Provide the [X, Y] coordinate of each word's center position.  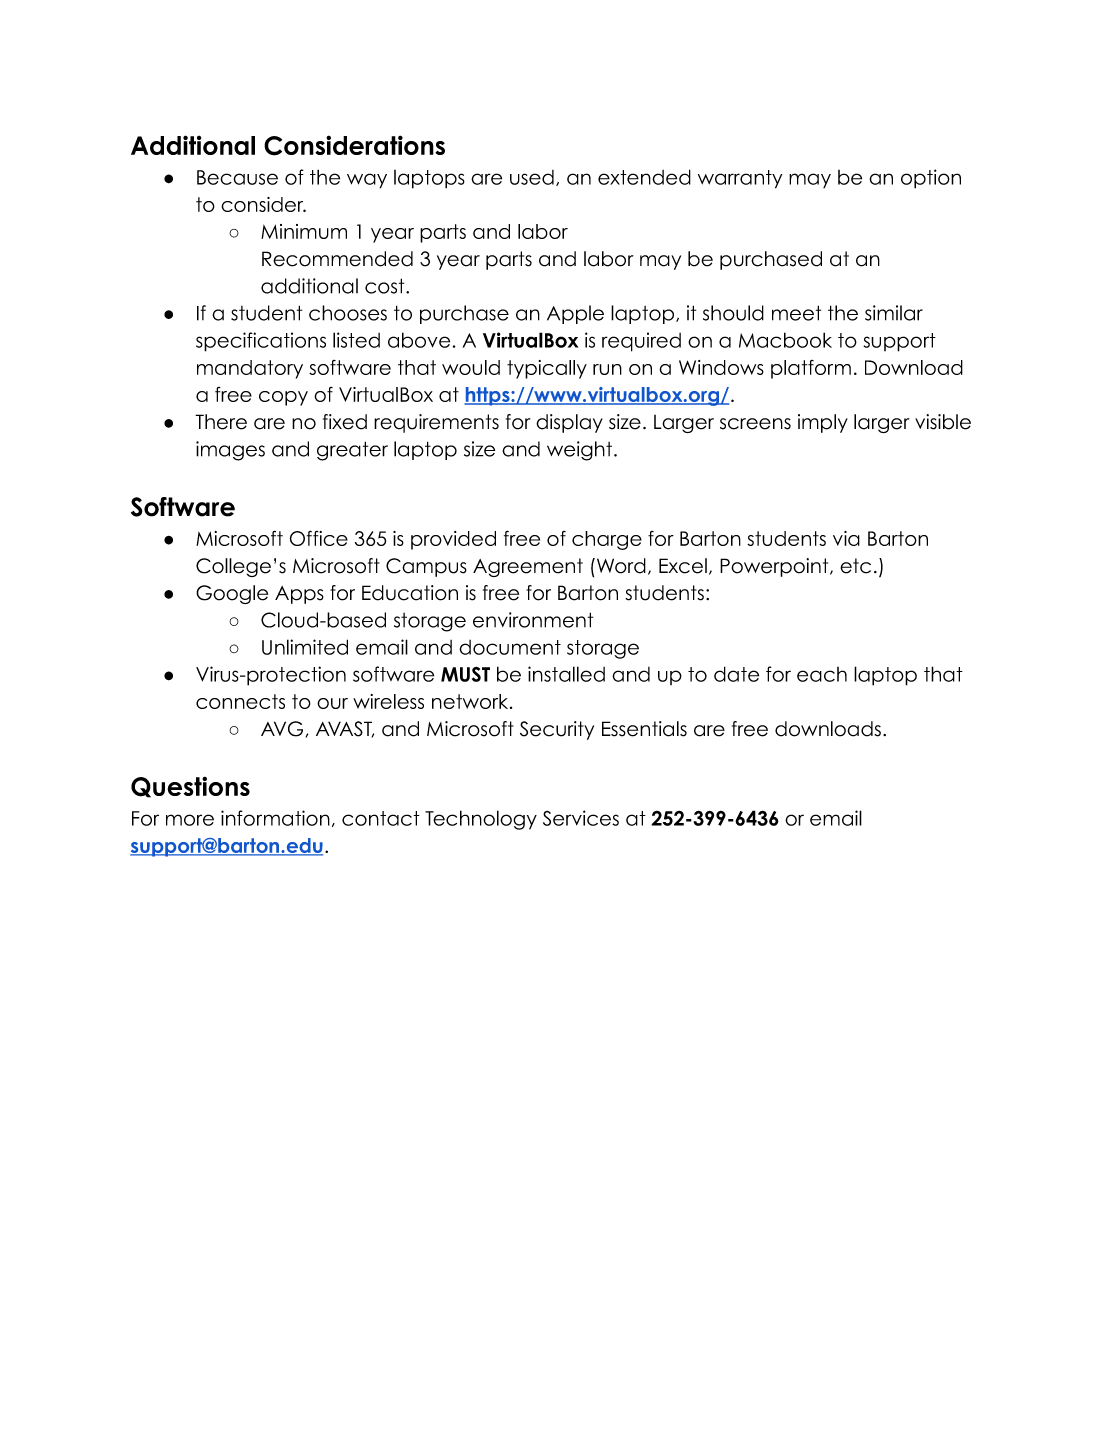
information [275, 818]
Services [581, 818]
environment [533, 620]
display [569, 423]
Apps [299, 595]
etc [855, 566]
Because [237, 177]
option [931, 179]
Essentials [644, 729]
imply [823, 423]
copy [283, 398]
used [532, 177]
